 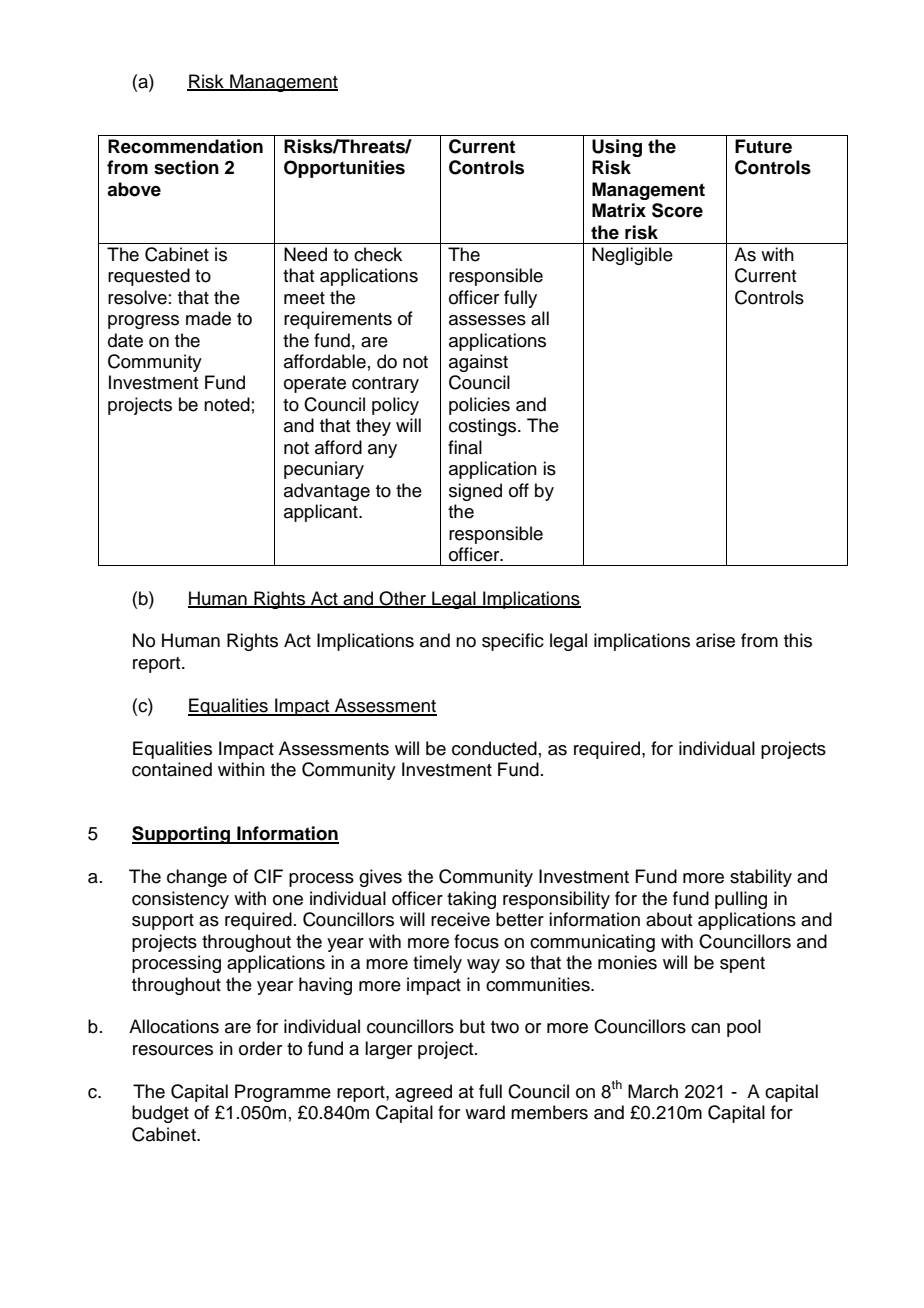 I want to click on resources, so click(x=173, y=1050).
